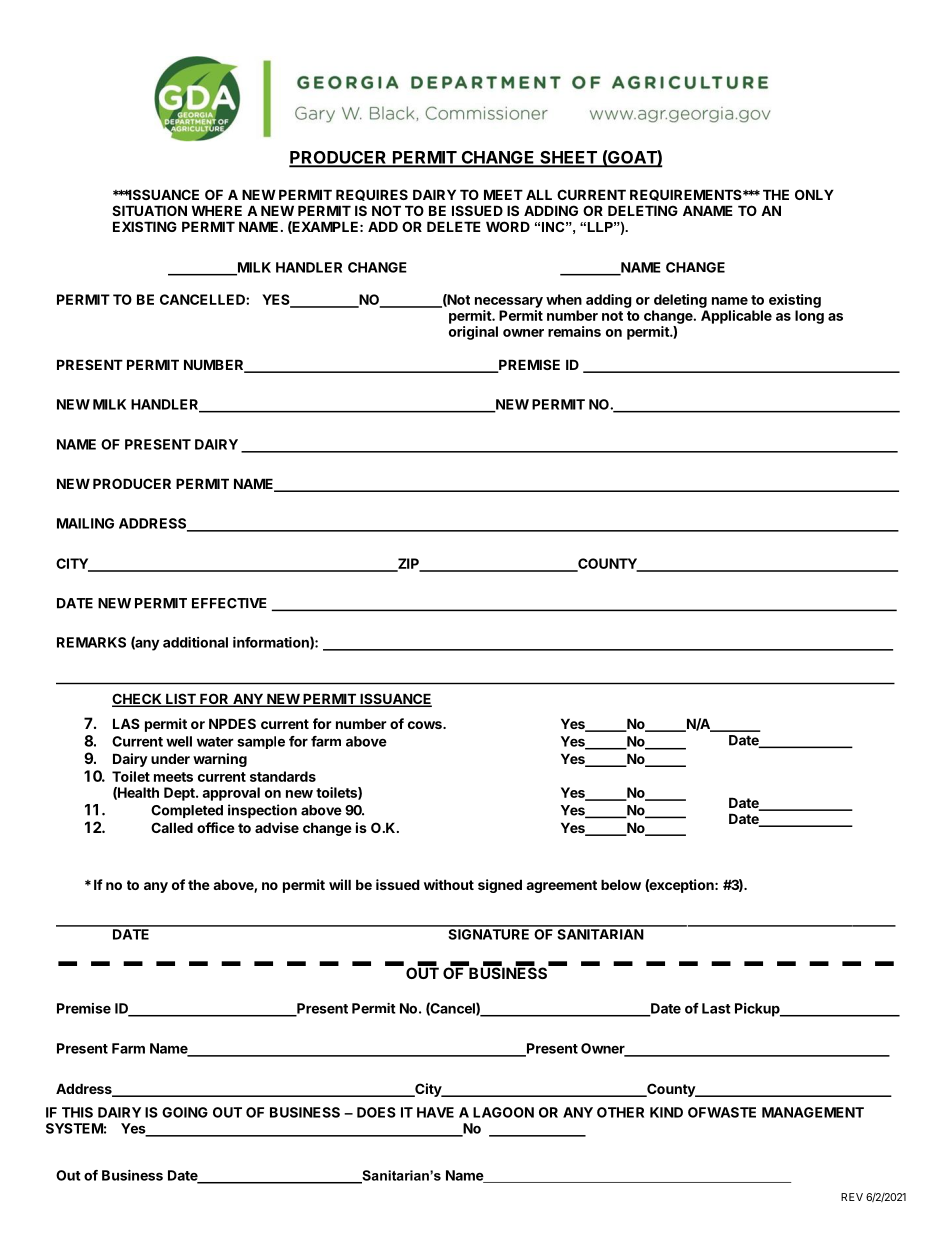 The width and height of the image is (952, 1233). Describe the element at coordinates (758, 1010) in the image. I see `Pickup` at that location.
